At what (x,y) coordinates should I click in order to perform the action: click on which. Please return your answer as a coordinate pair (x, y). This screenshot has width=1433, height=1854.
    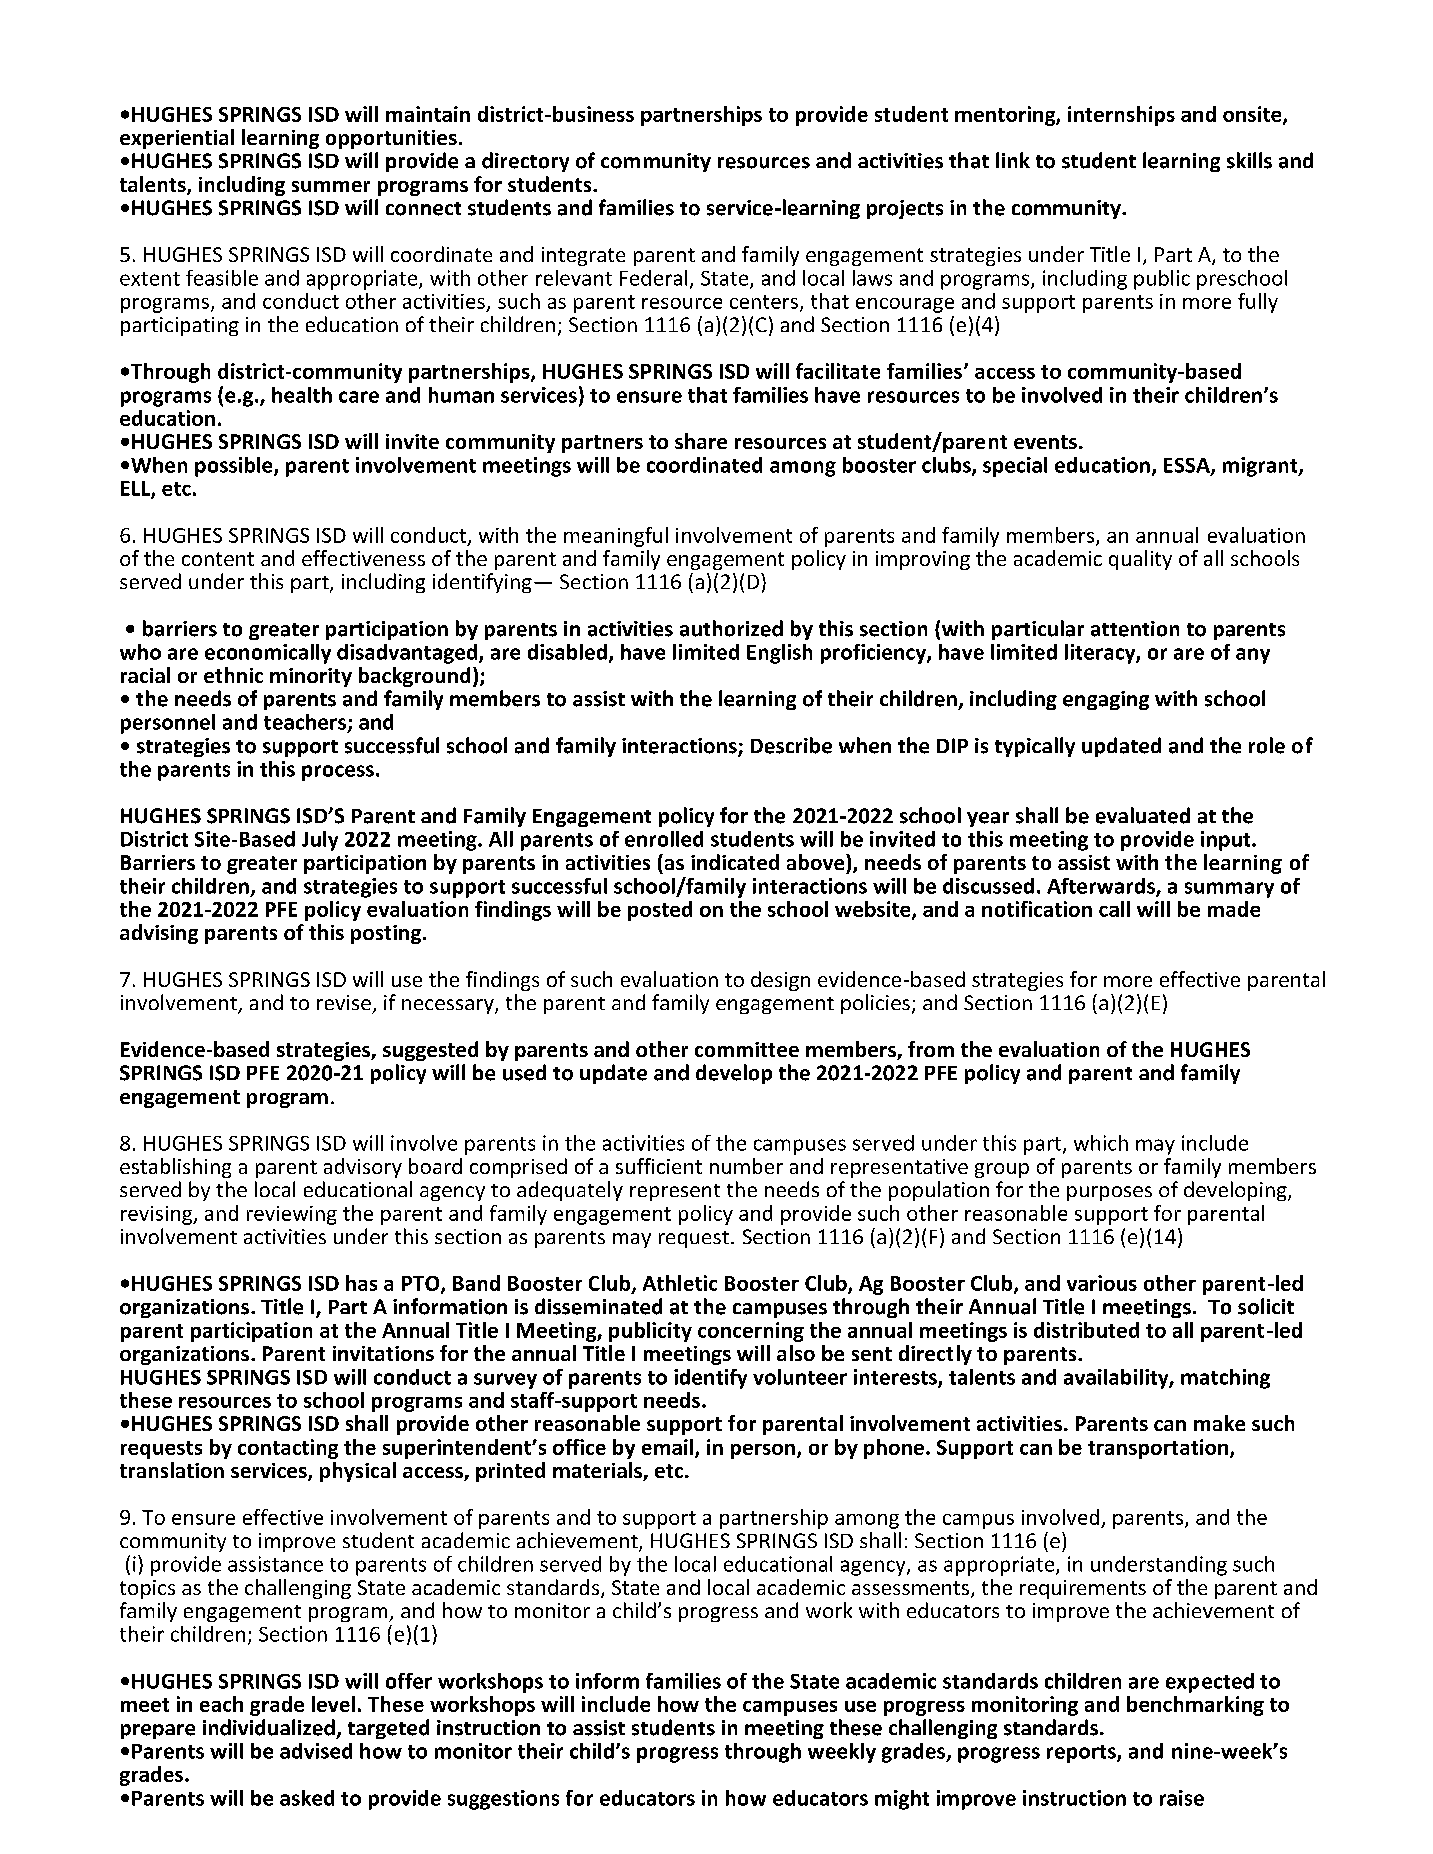
    Looking at the image, I should click on (1101, 1143).
